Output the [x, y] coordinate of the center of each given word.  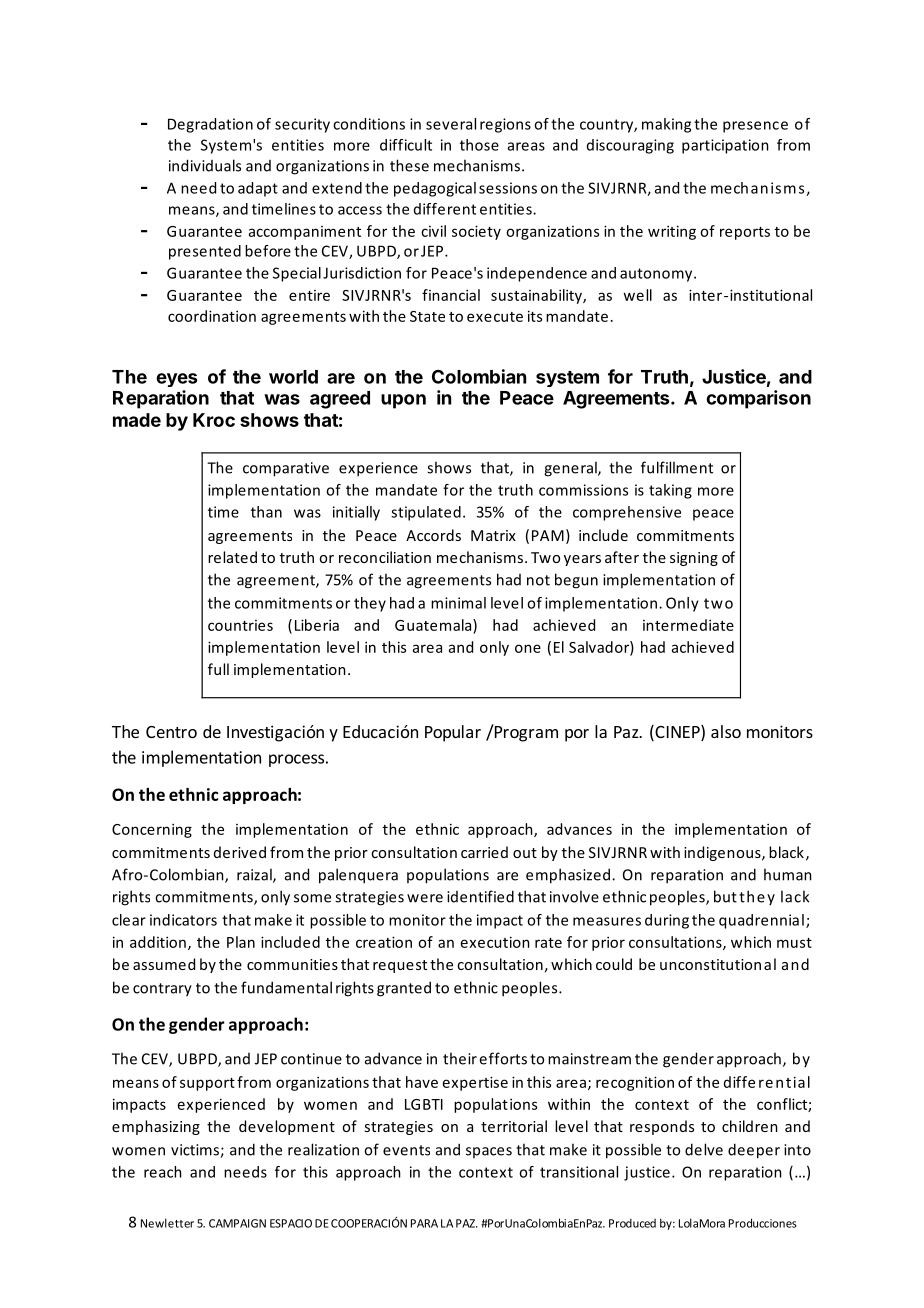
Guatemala [434, 625]
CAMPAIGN [237, 1223]
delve [704, 1149]
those [479, 145]
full [218, 669]
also [726, 731]
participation [725, 146]
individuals [205, 165]
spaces [489, 1152]
